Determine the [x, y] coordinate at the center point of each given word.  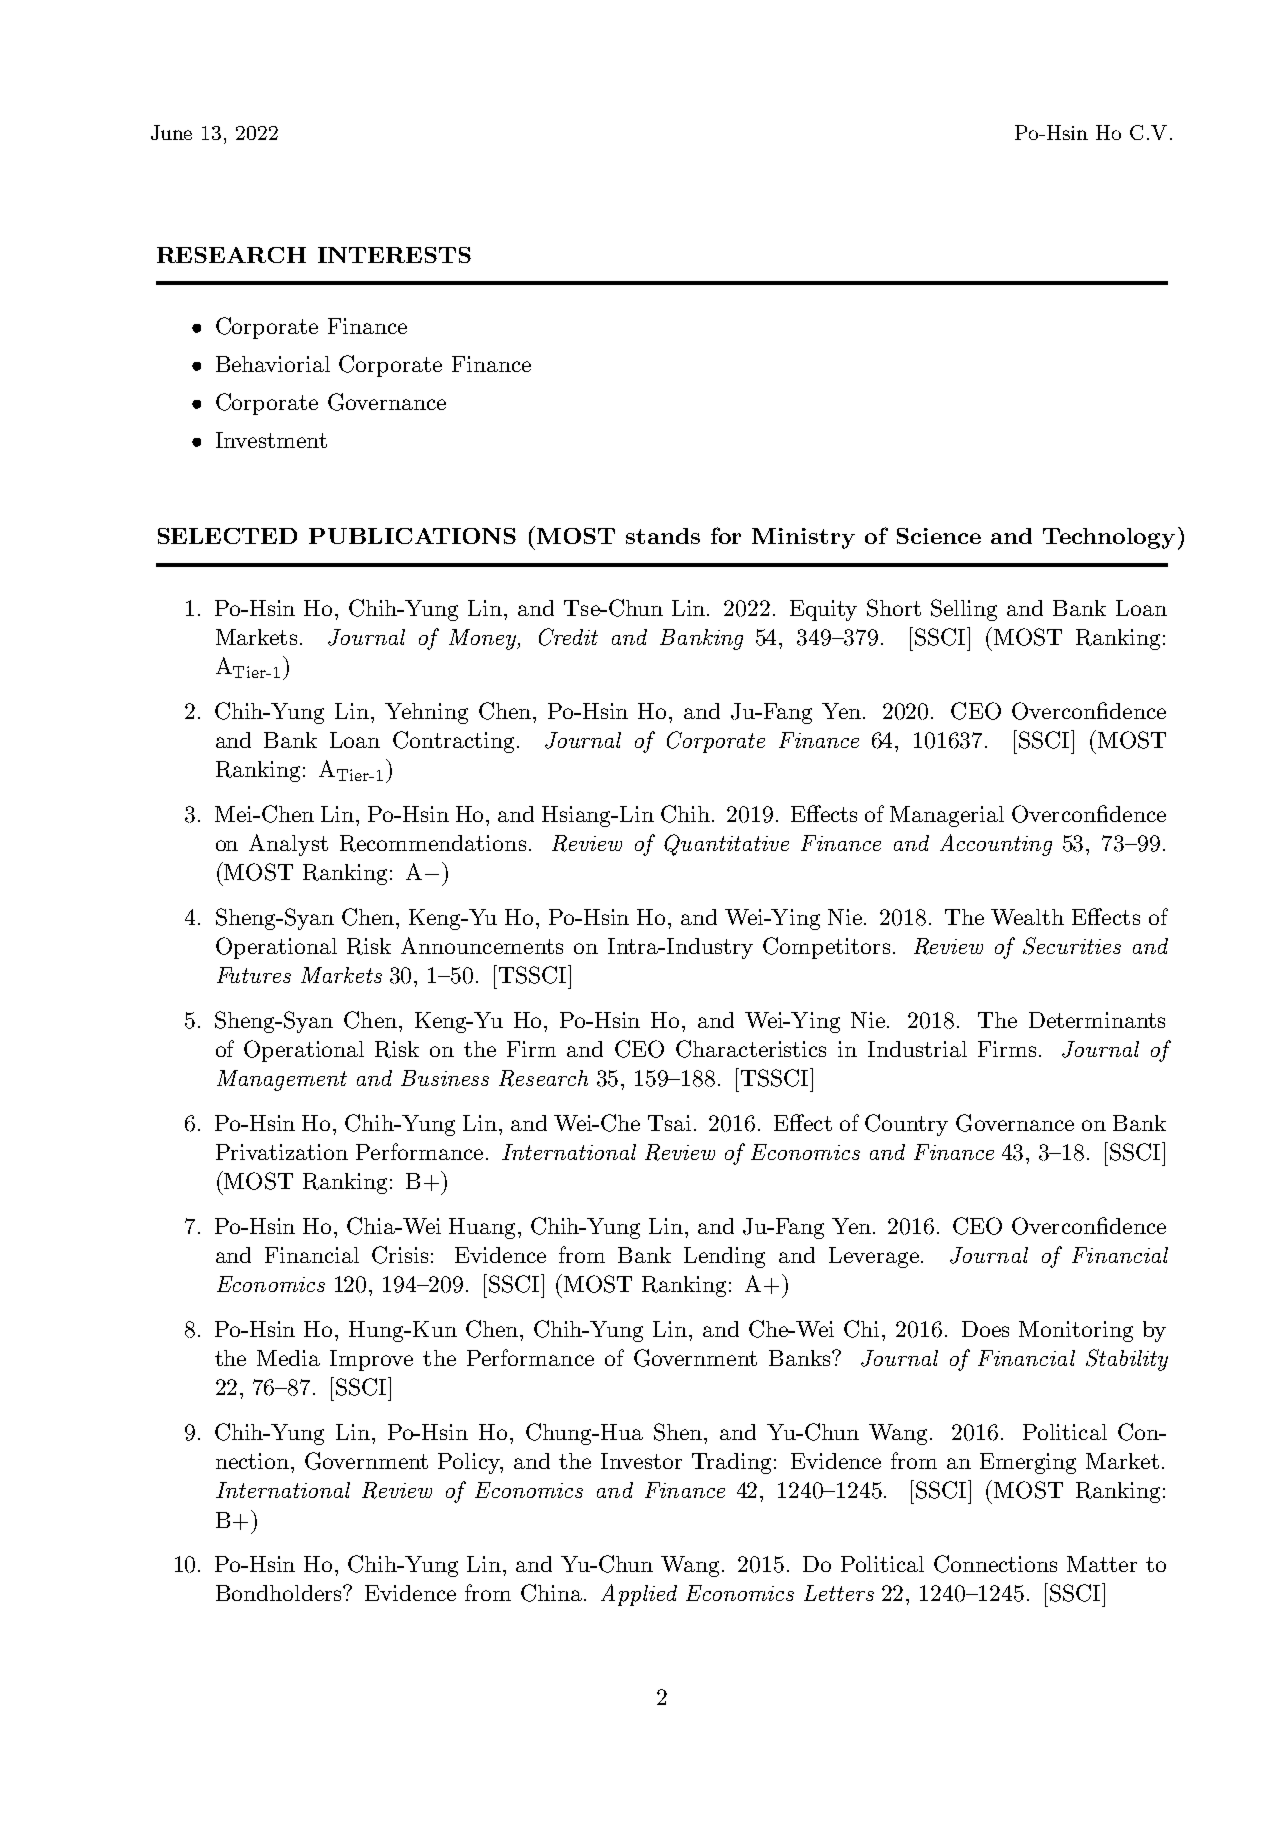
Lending [724, 1257]
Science [939, 536]
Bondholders [280, 1593]
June [171, 132]
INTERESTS [394, 255]
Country [906, 1125]
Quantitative [726, 845]
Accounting [996, 845]
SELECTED [227, 536]
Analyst [288, 845]
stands [663, 536]
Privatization [282, 1152]
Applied [639, 1595]
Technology [1109, 538]
